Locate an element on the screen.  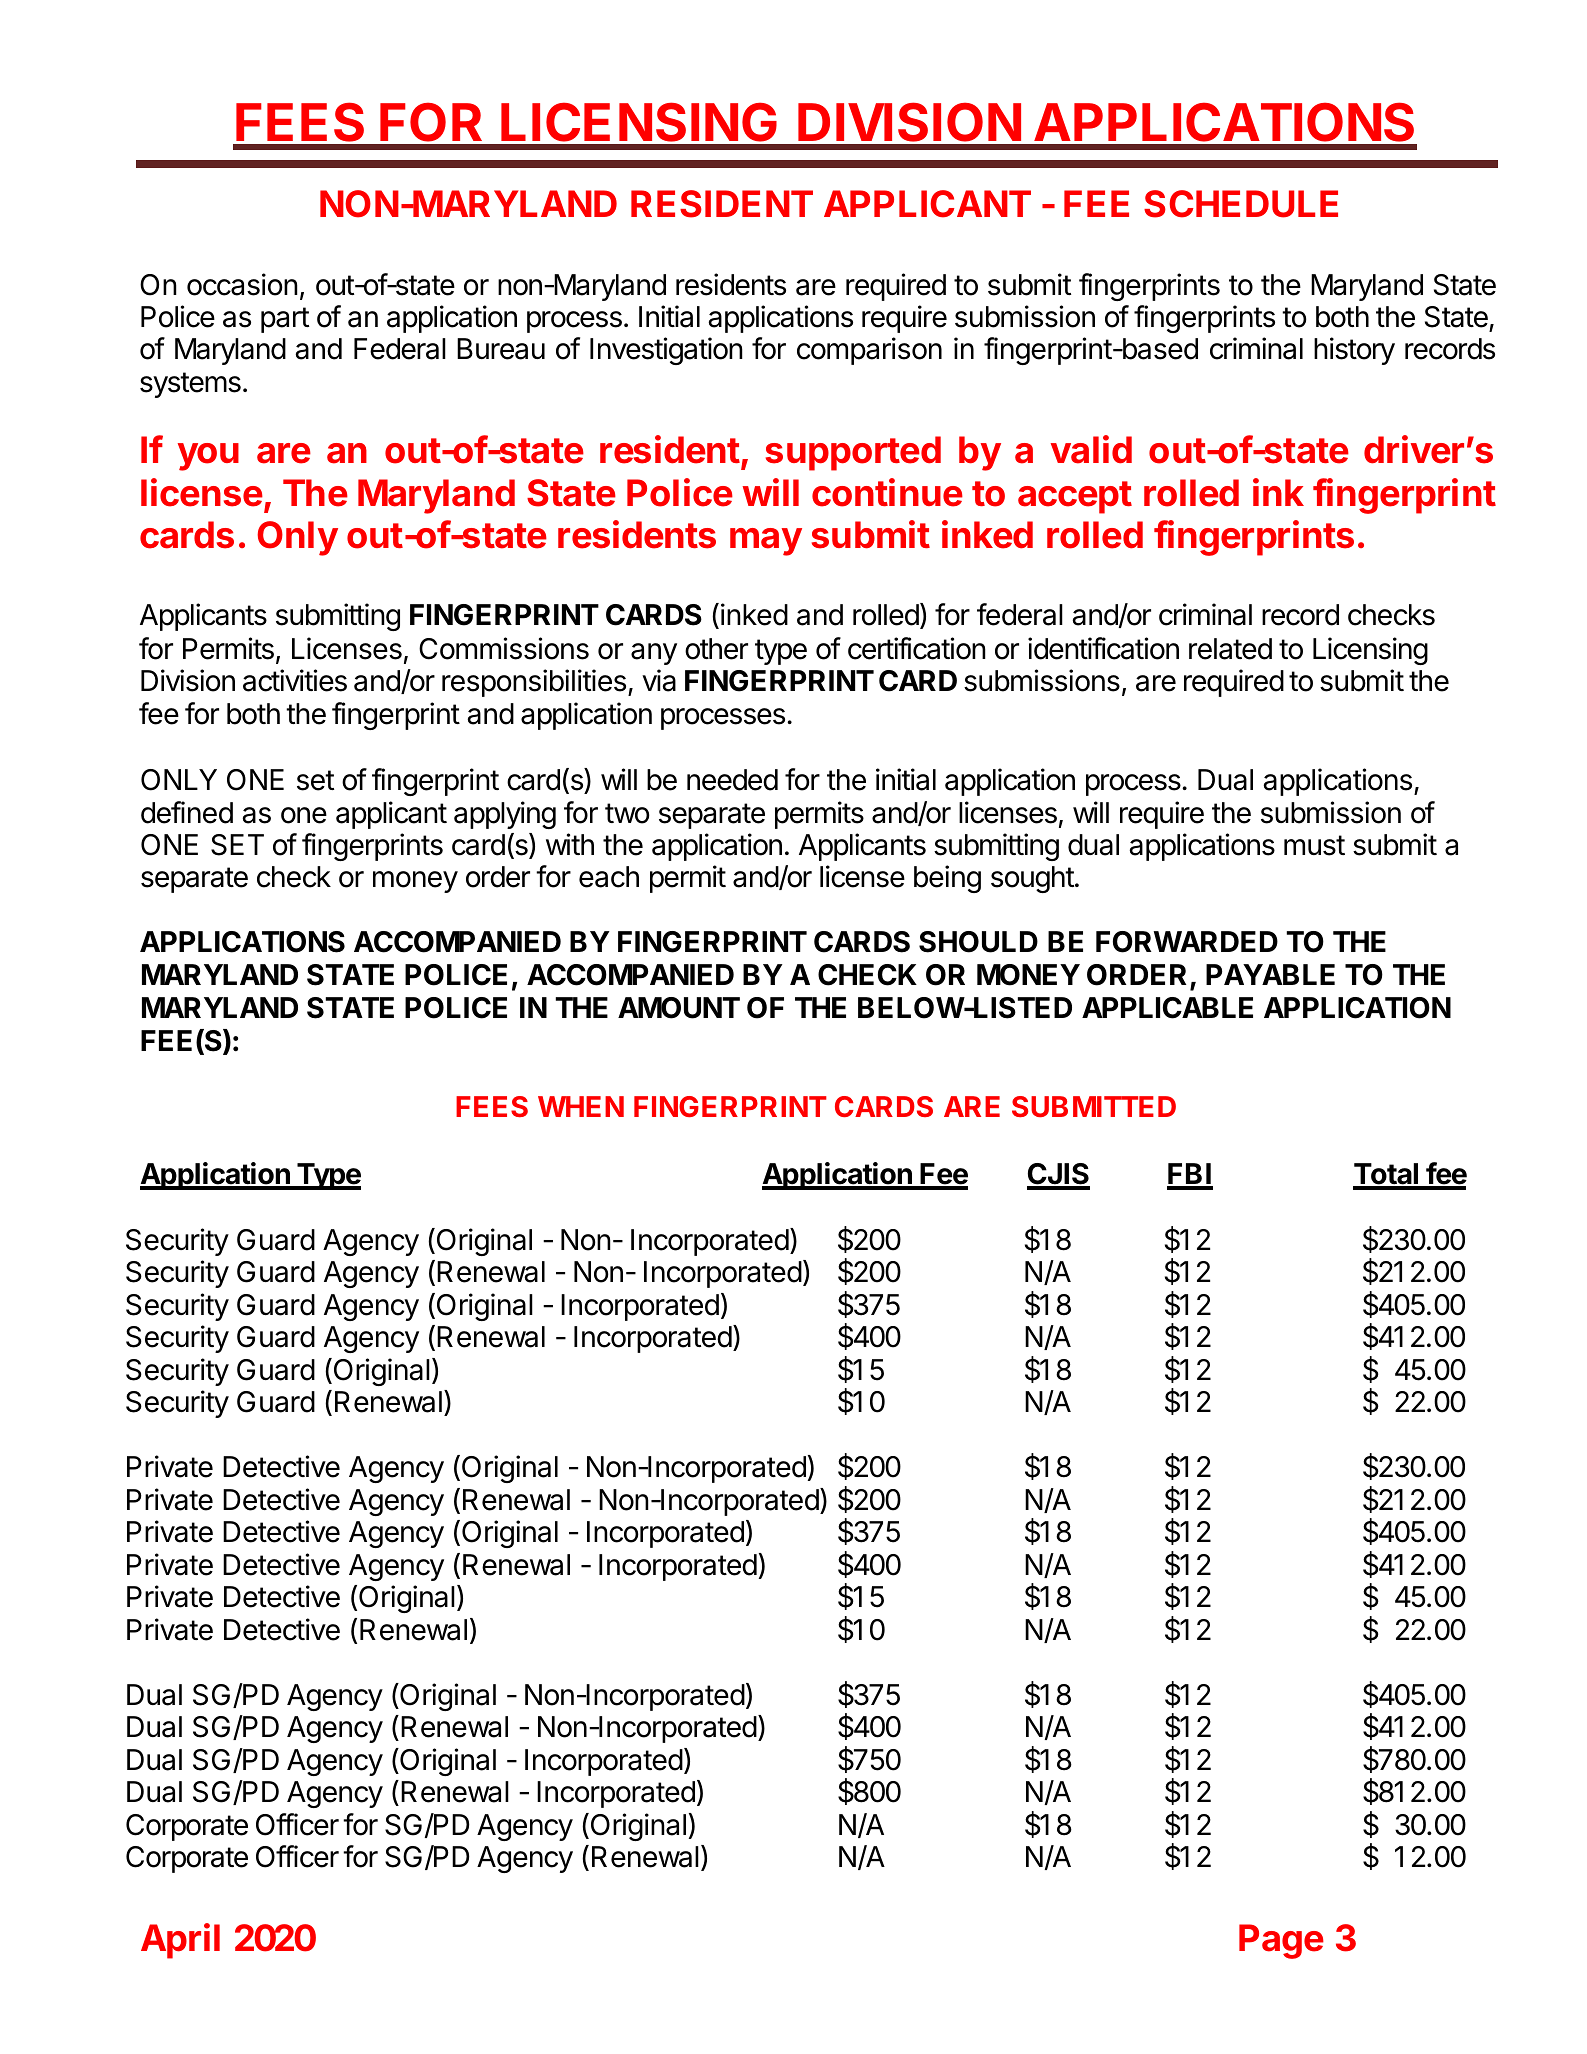
FORWARDED is located at coordinates (1187, 942).
